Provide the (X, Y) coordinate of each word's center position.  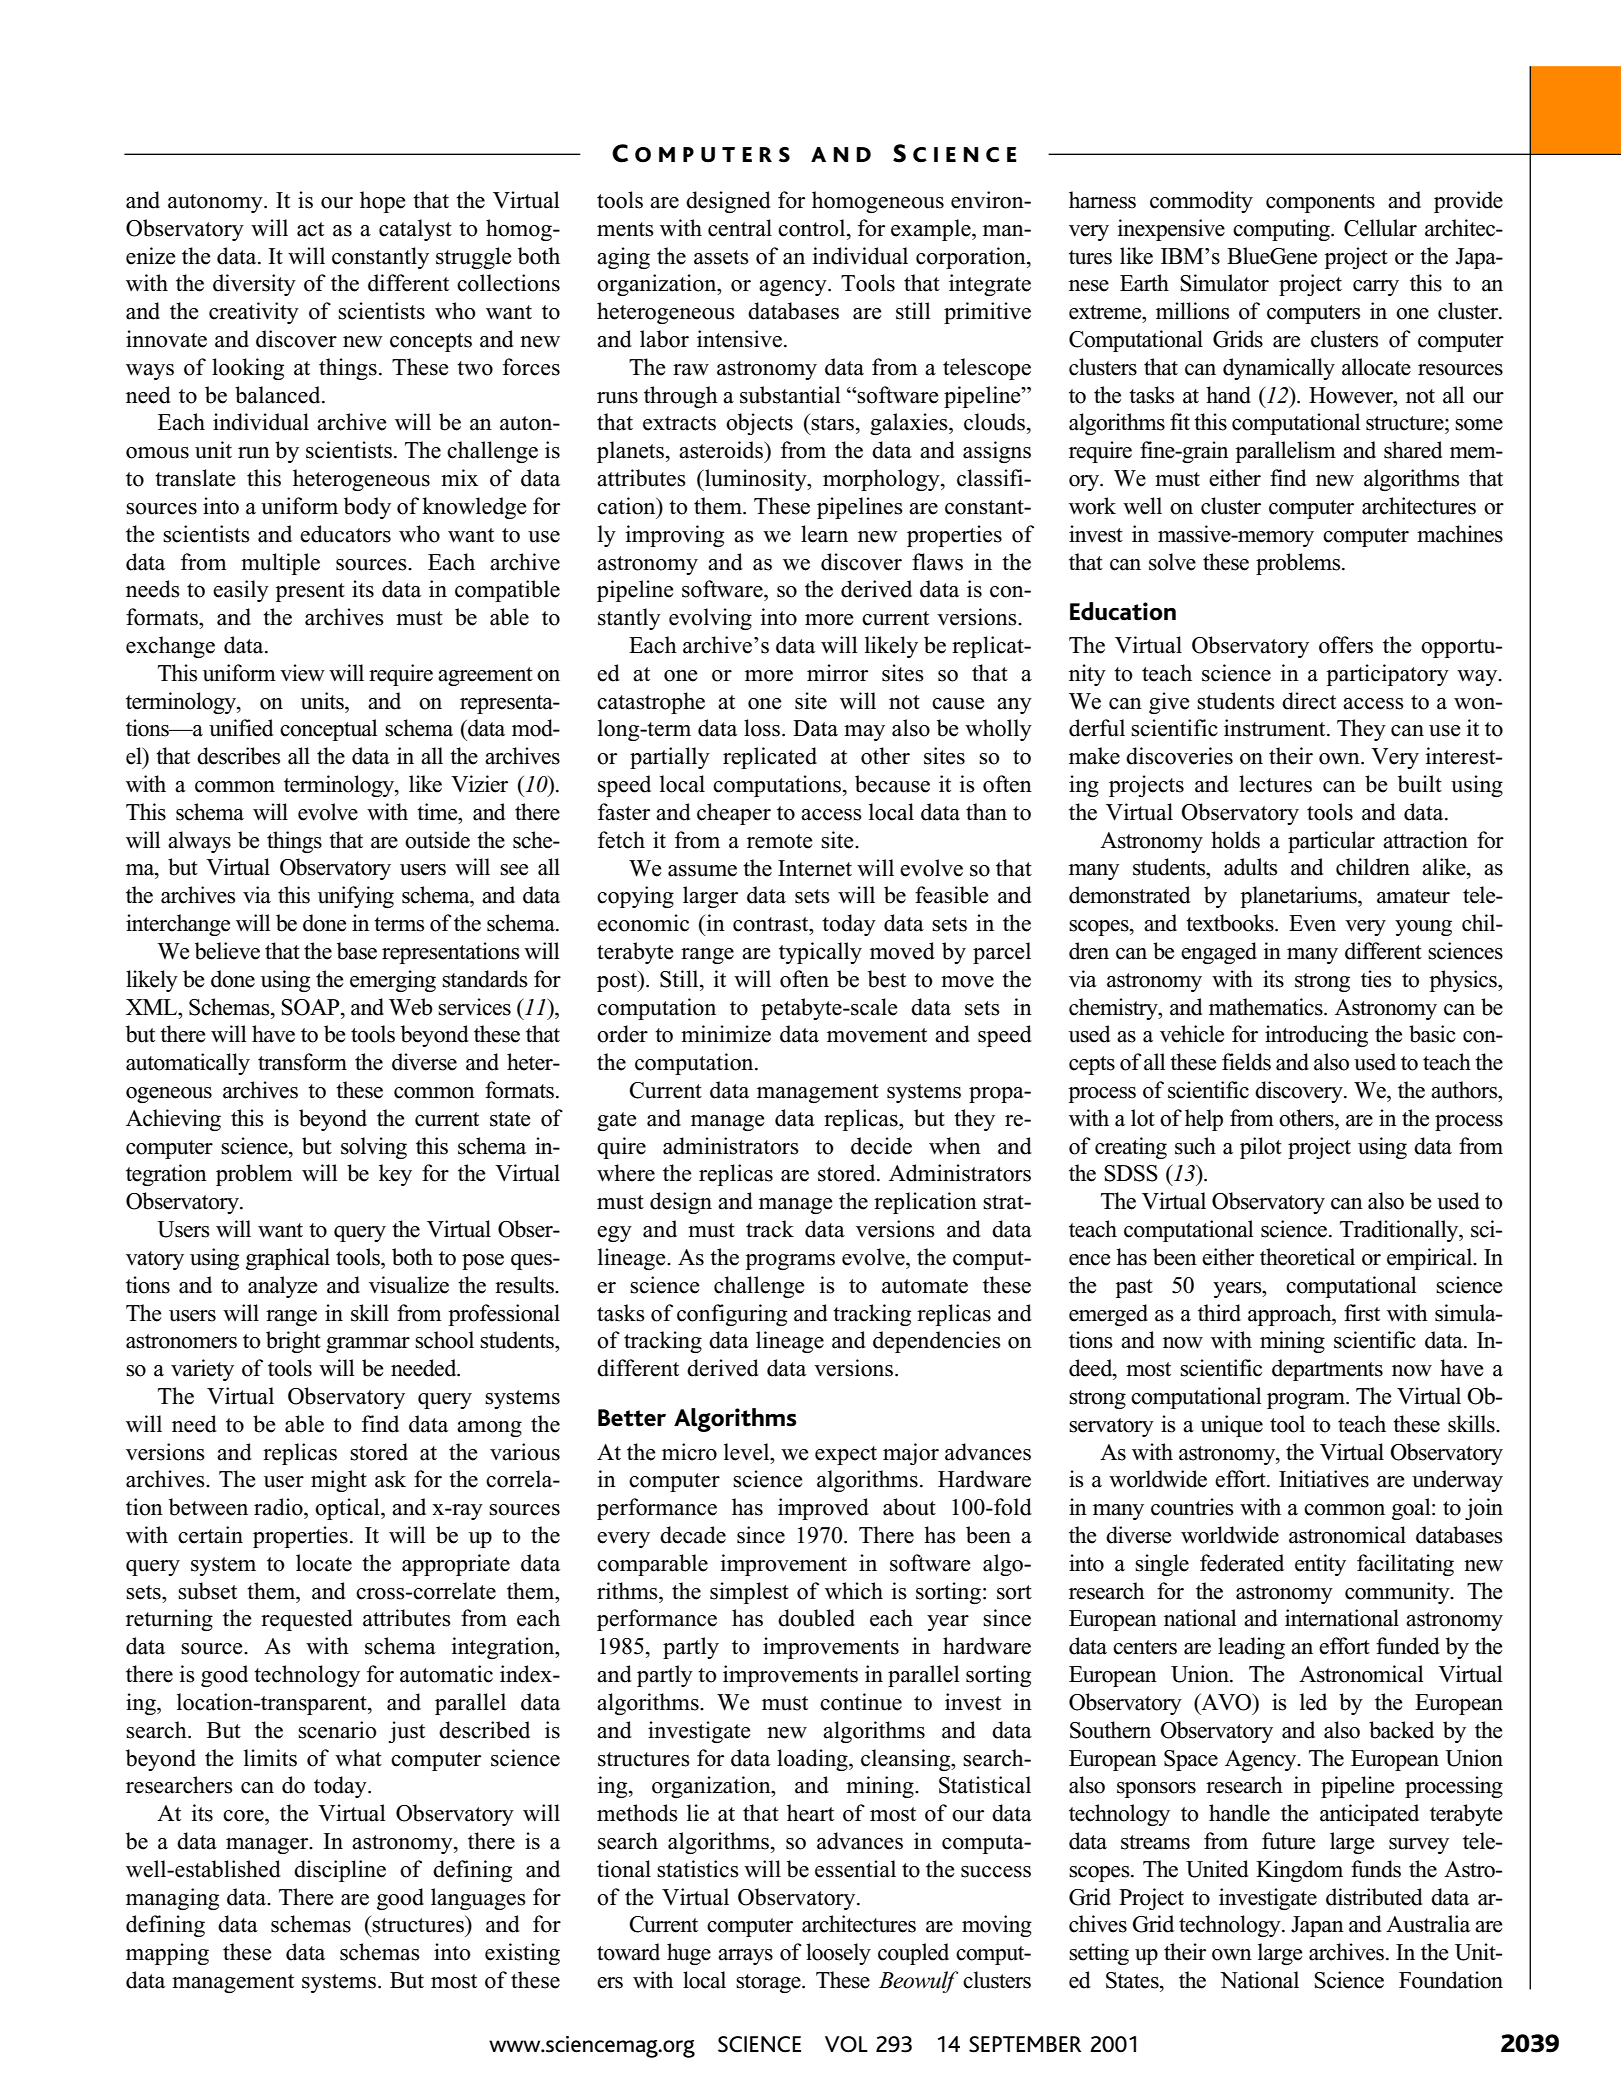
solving (374, 1148)
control (813, 228)
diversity (254, 285)
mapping (167, 1954)
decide (881, 1146)
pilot (1261, 1148)
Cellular (1380, 228)
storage (769, 1983)
